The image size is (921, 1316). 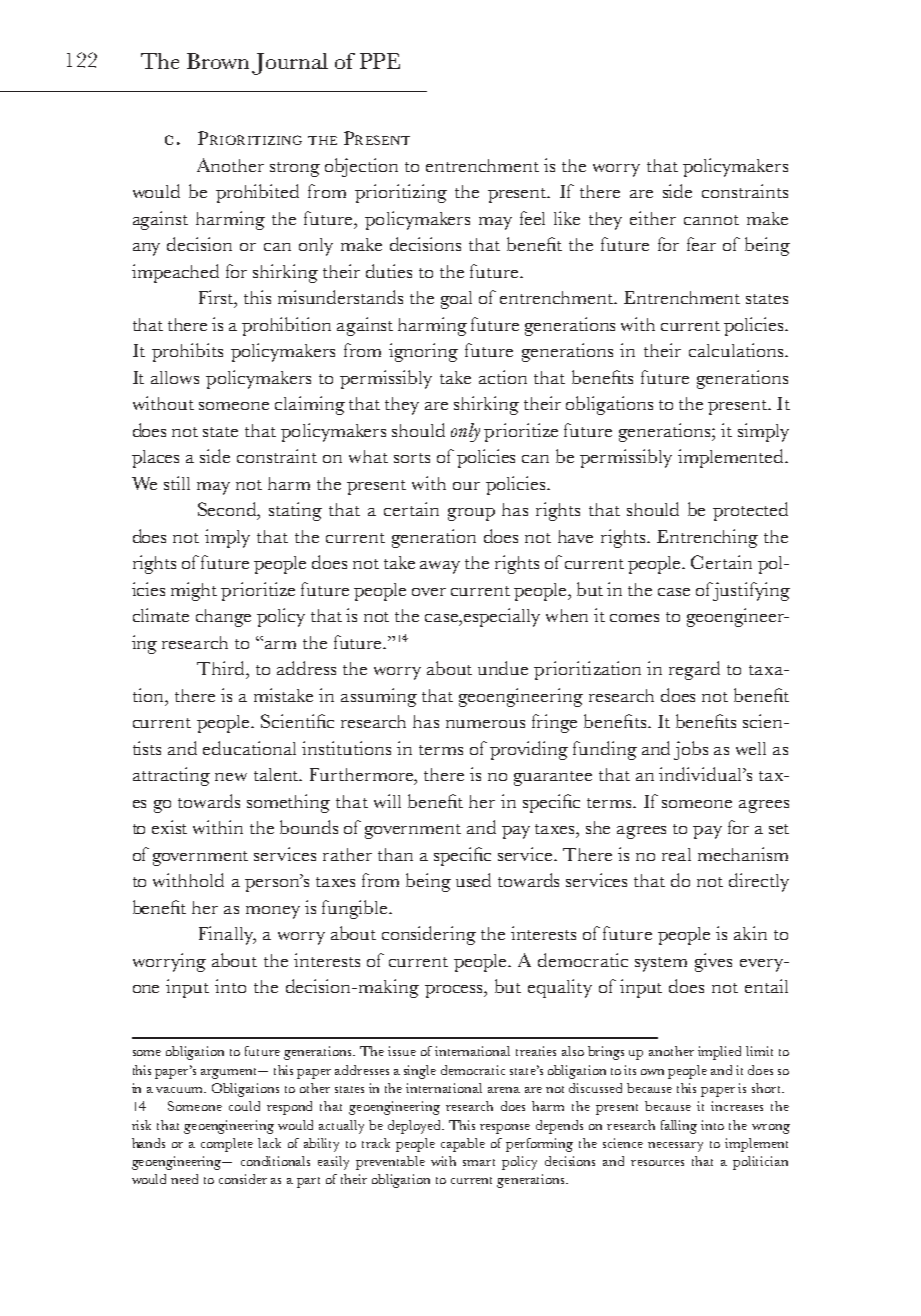 I want to click on Finally, so click(x=227, y=935).
